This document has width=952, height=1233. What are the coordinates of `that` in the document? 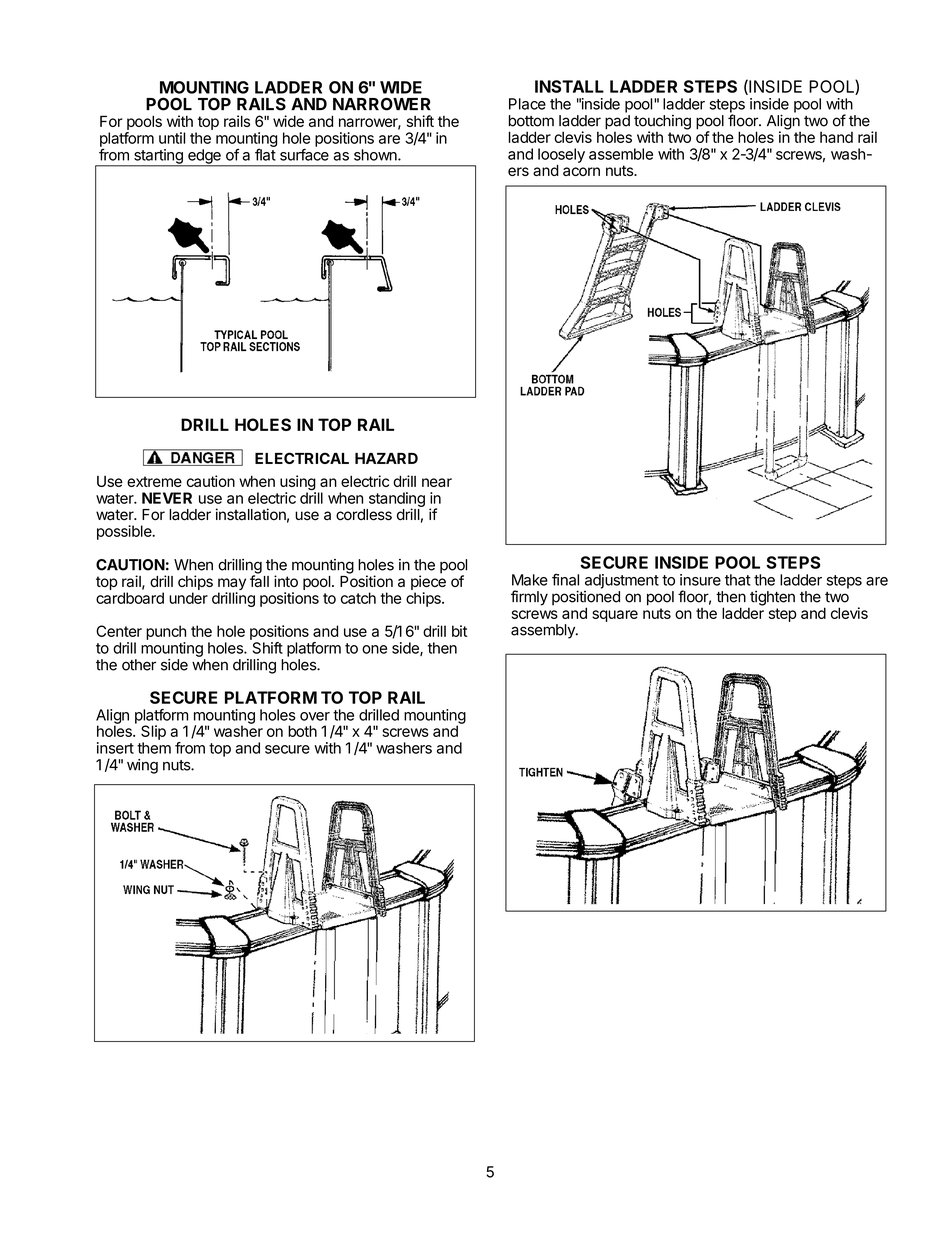 It's located at (738, 580).
